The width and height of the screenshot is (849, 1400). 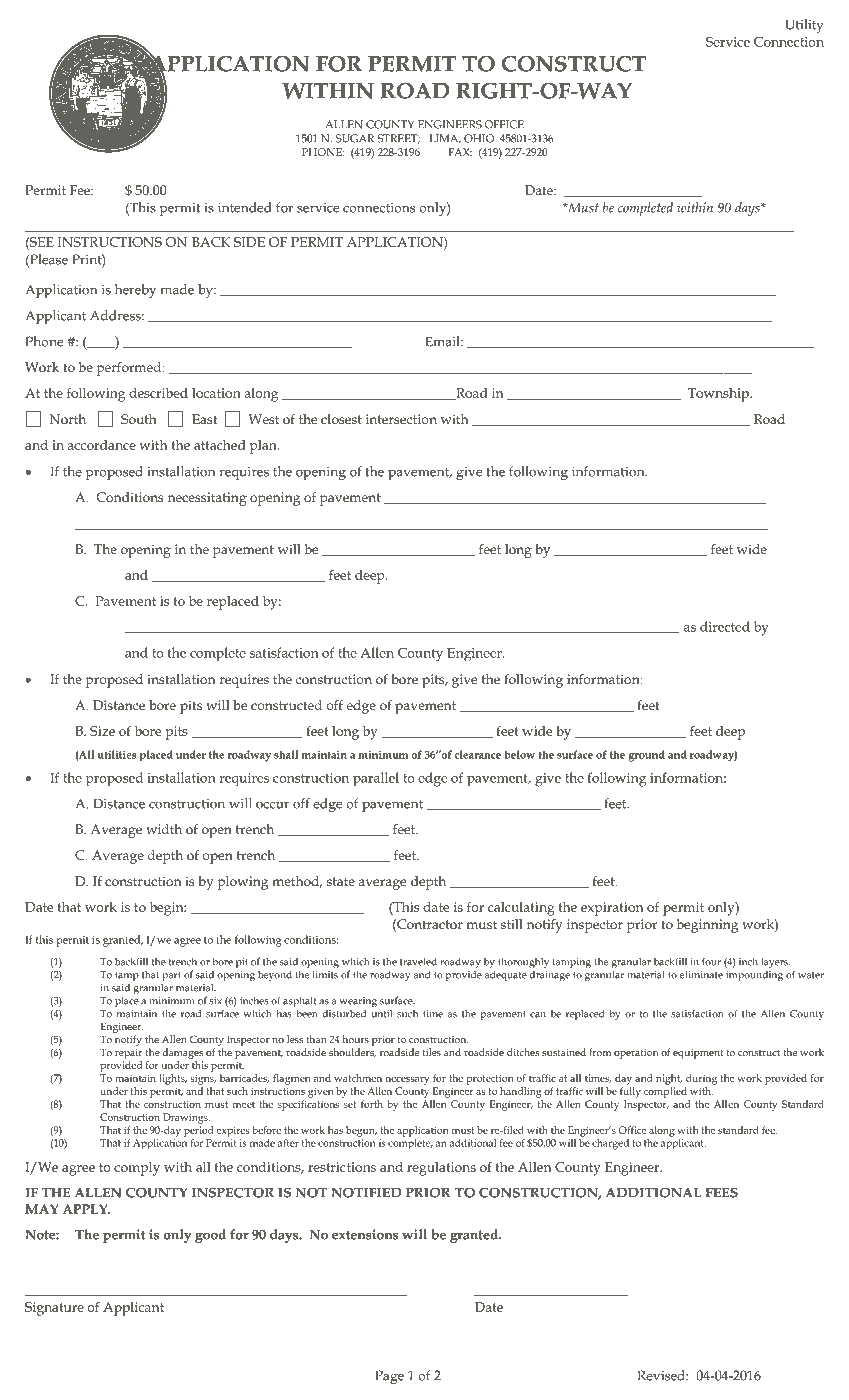 What do you see at coordinates (101, 445) in the screenshot?
I see `accordance` at bounding box center [101, 445].
